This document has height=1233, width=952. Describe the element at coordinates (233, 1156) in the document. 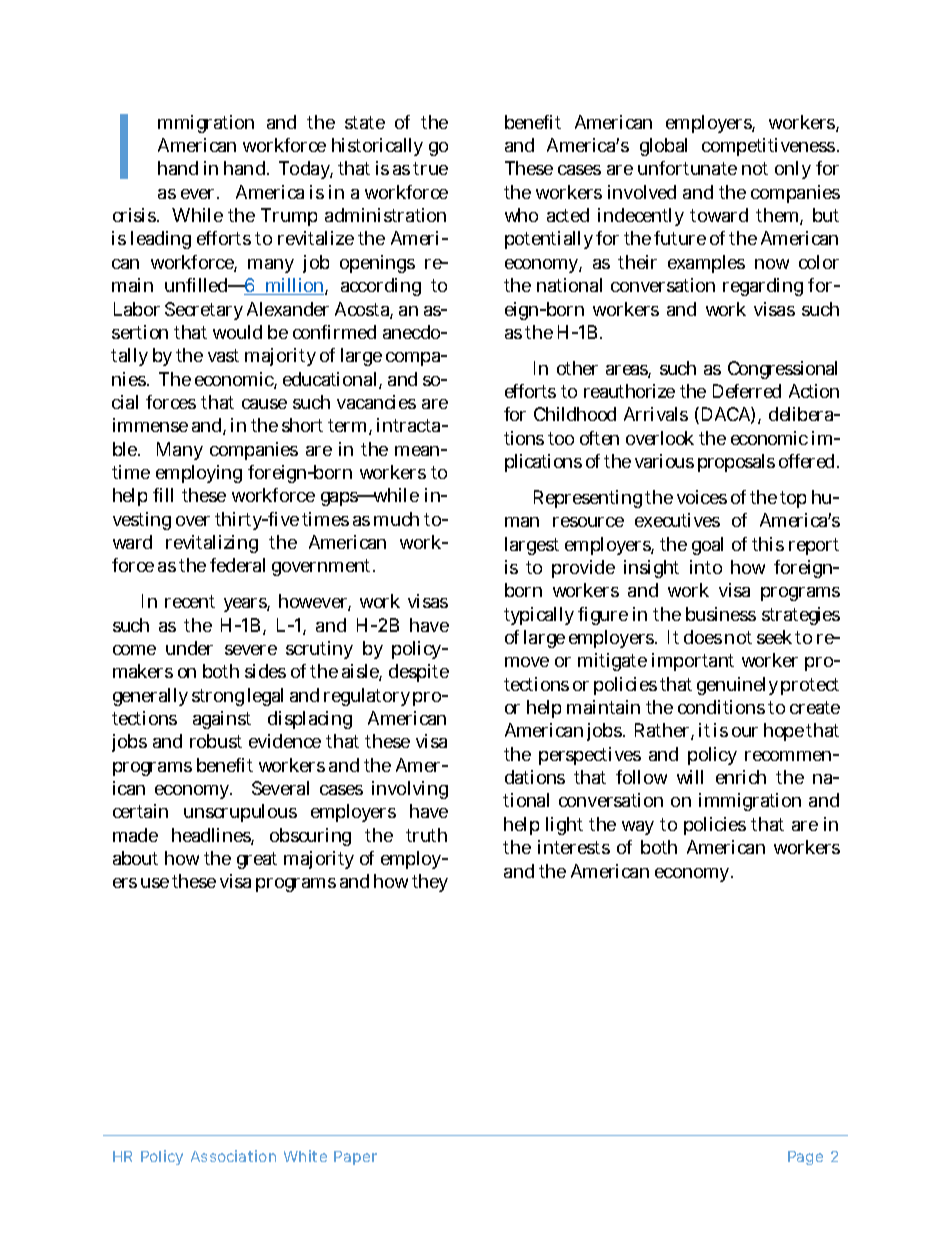

I see `Association` at that location.
